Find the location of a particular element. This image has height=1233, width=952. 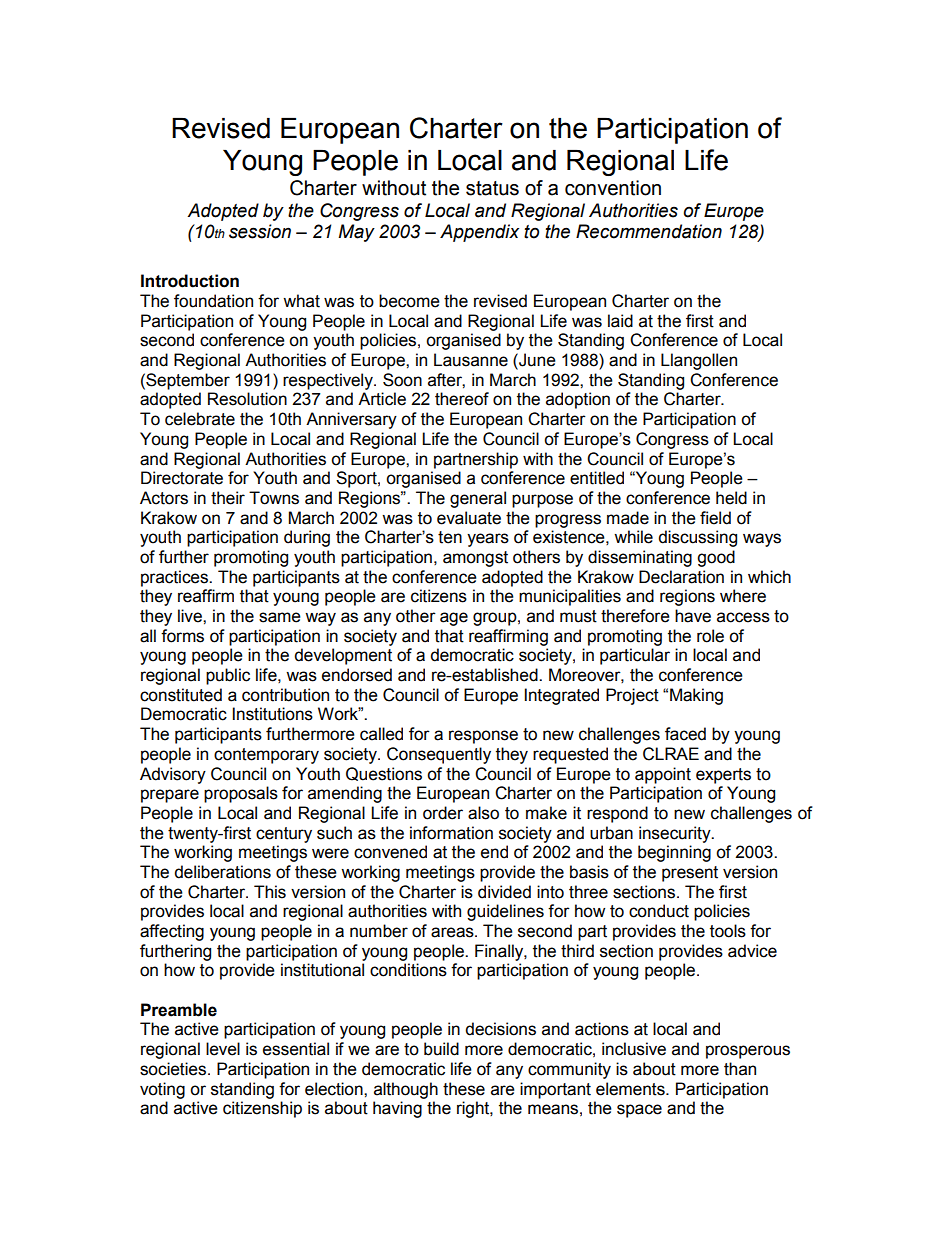

session is located at coordinates (260, 231).
